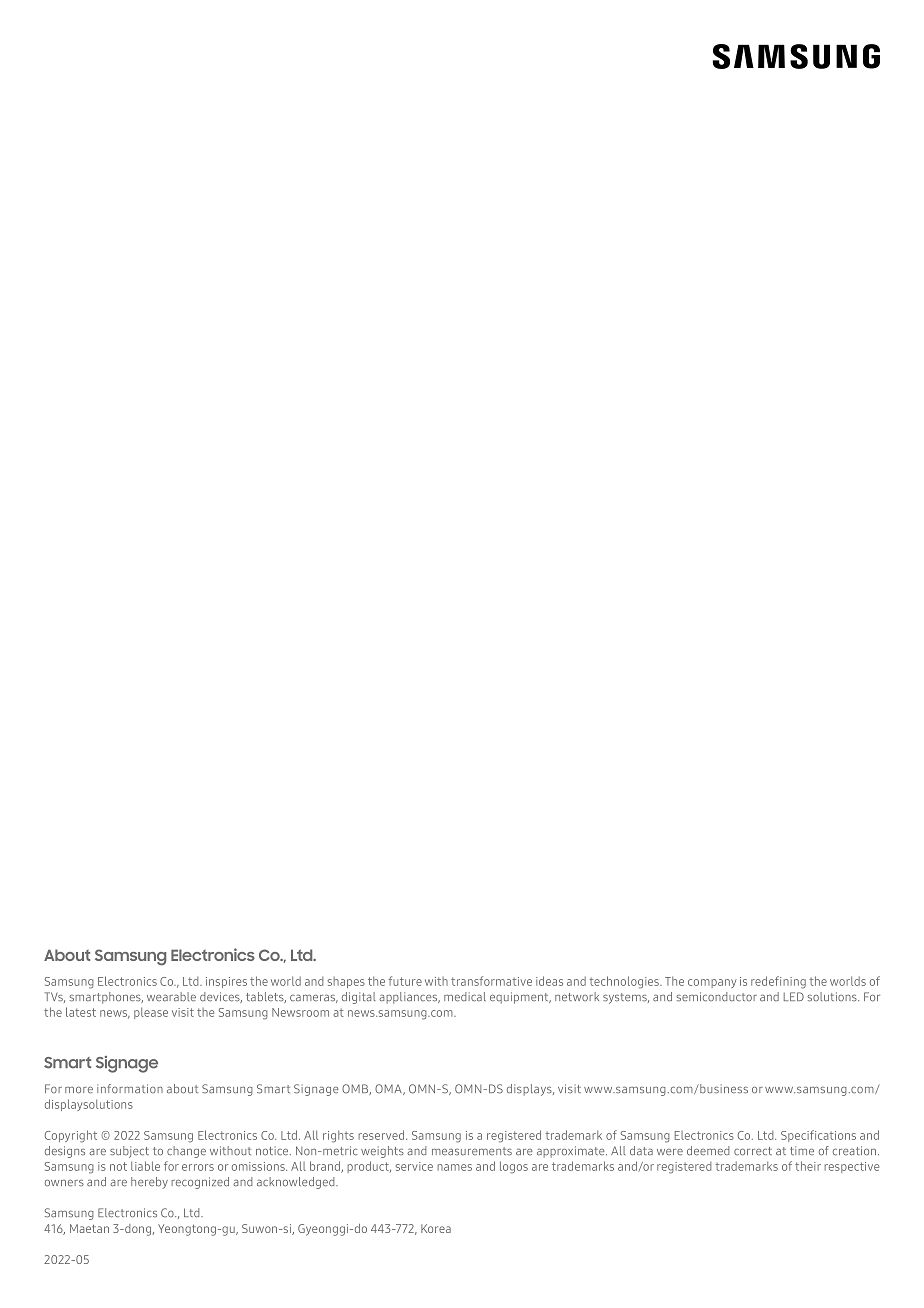  What do you see at coordinates (130, 1088) in the document?
I see `information` at bounding box center [130, 1088].
